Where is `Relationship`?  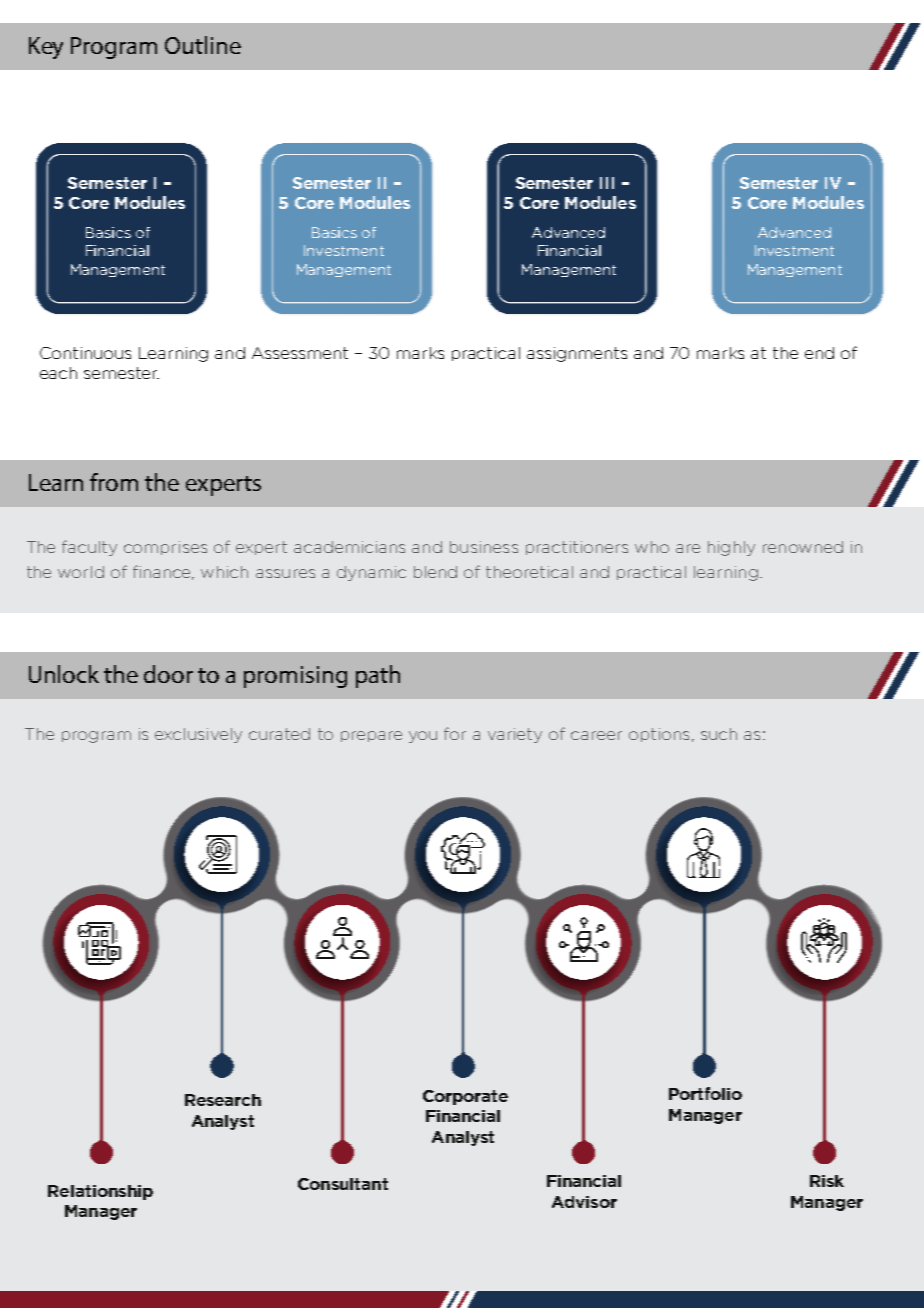
Relationship is located at coordinates (100, 1192).
